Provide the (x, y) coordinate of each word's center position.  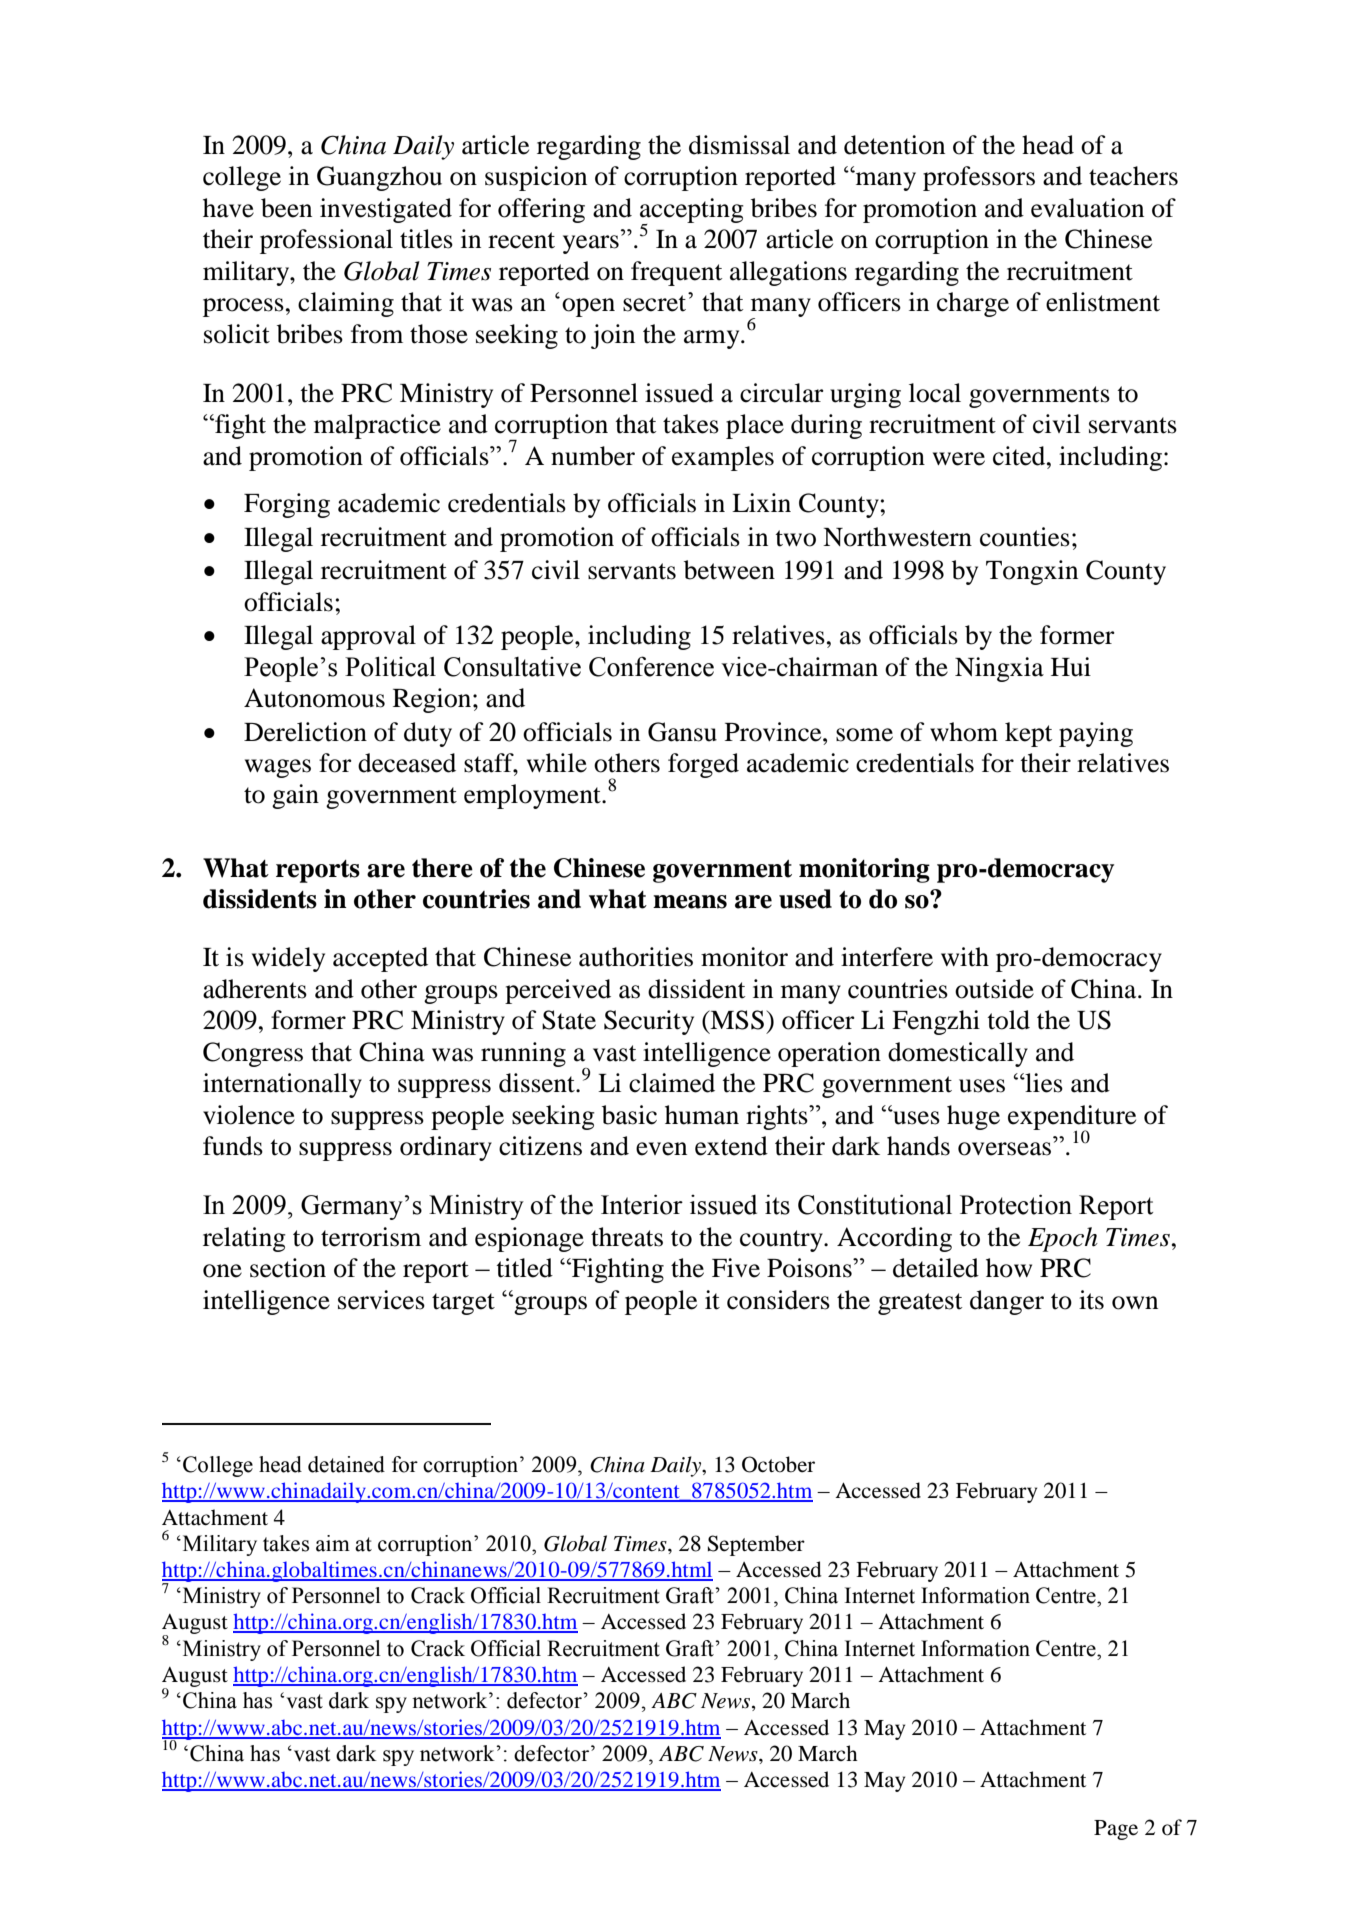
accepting (692, 211)
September (756, 1545)
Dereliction (305, 732)
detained (346, 1464)
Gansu (682, 732)
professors (979, 178)
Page (1116, 1830)
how (1009, 1268)
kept (1028, 734)
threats (627, 1237)
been (286, 208)
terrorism (371, 1237)
